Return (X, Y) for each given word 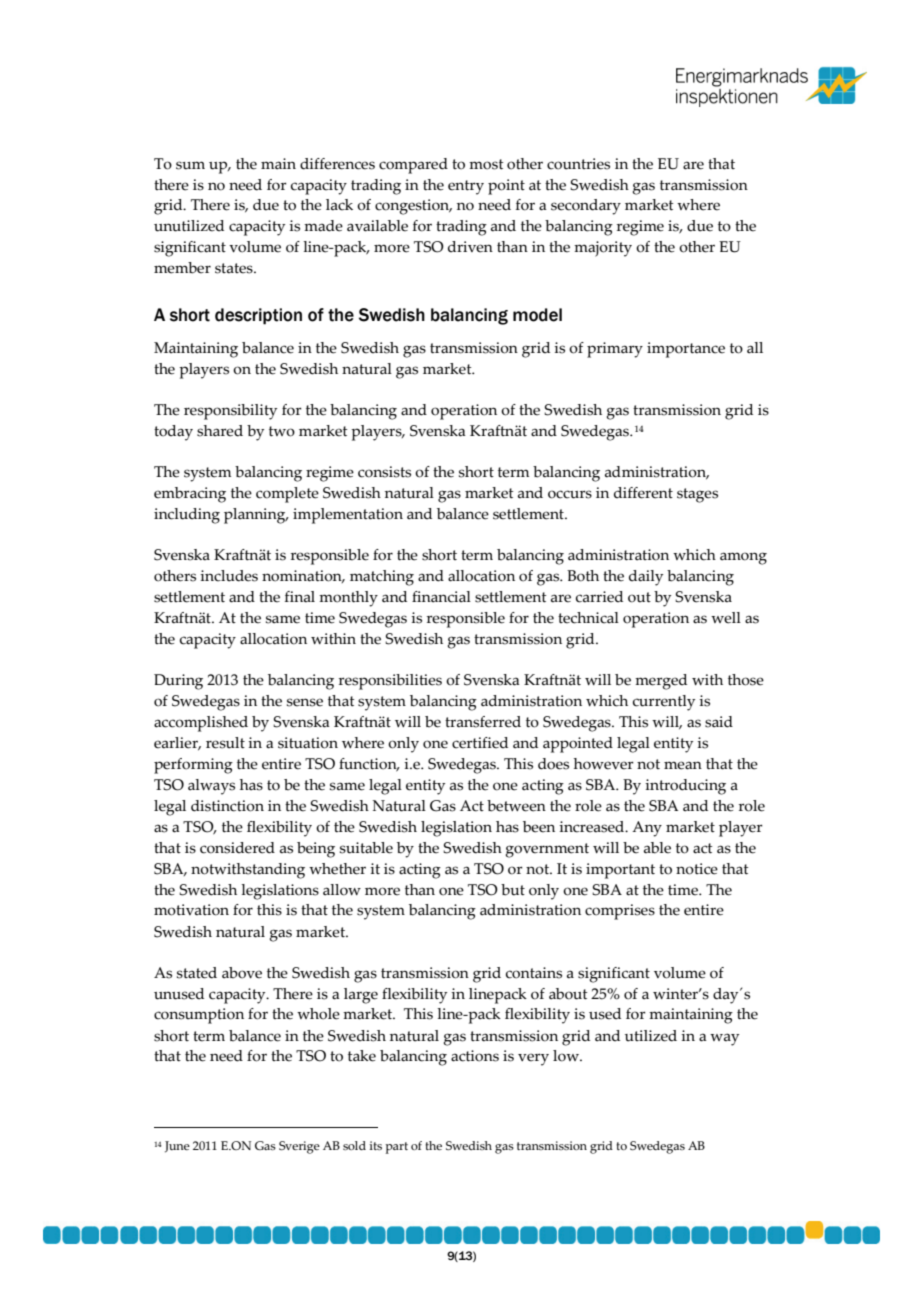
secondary (586, 207)
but (513, 890)
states (235, 268)
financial (441, 597)
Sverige (299, 1147)
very (533, 1059)
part (396, 1148)
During (178, 682)
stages (697, 495)
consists (384, 472)
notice (697, 869)
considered (237, 848)
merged (661, 682)
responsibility (230, 412)
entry (466, 187)
